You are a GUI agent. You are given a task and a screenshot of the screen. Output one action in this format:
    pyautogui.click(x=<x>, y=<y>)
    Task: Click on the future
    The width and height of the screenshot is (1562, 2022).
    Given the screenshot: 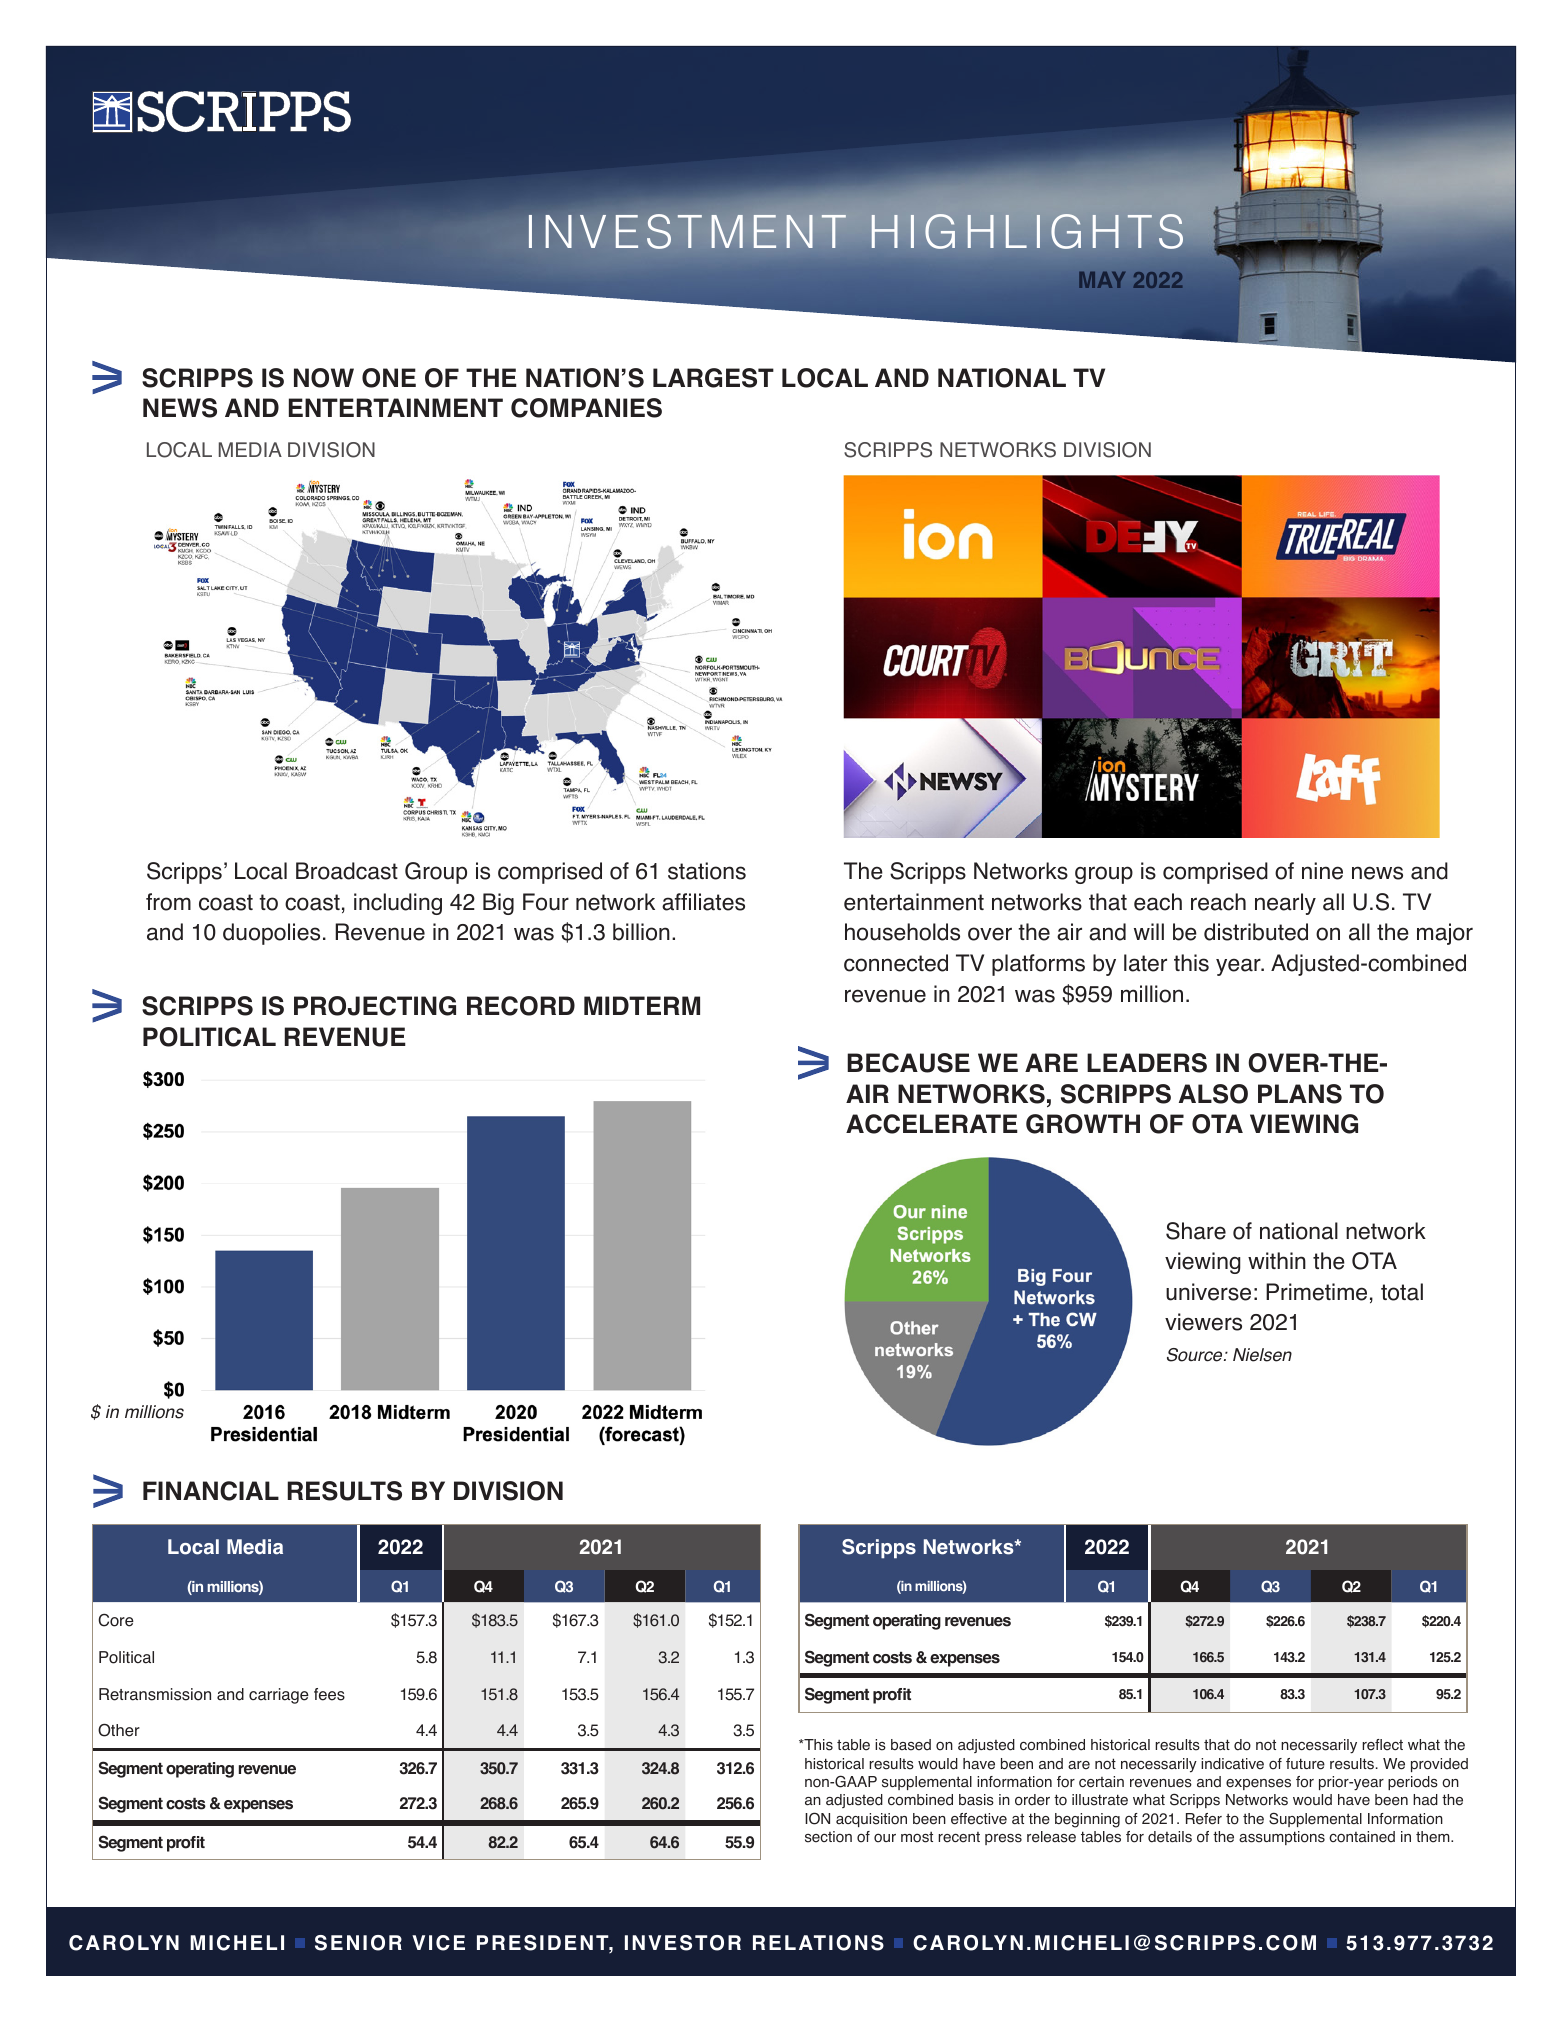 What is the action you would take?
    pyautogui.click(x=1305, y=1764)
